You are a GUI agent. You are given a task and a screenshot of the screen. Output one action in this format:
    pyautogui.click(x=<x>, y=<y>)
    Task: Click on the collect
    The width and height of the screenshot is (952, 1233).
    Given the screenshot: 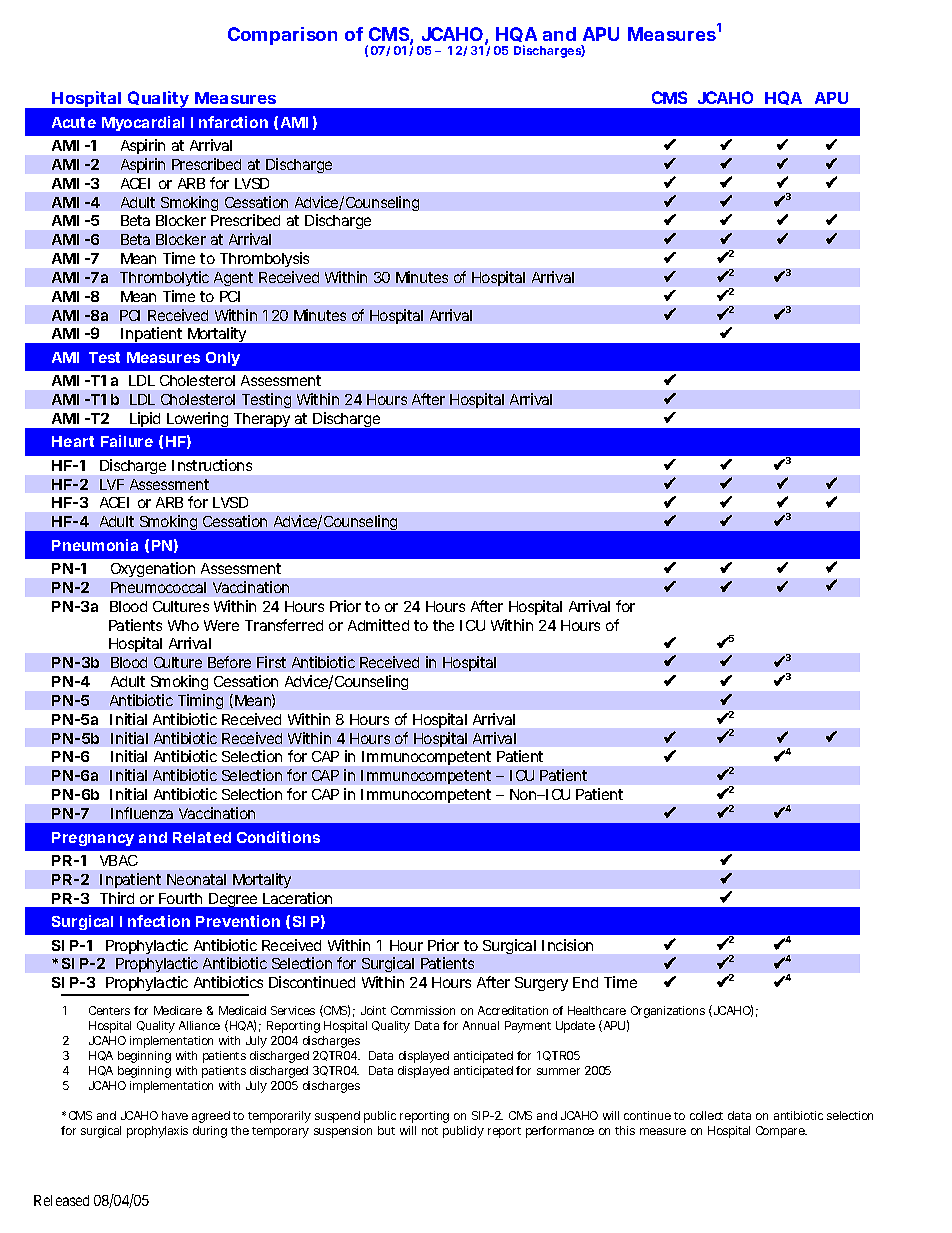 What is the action you would take?
    pyautogui.click(x=706, y=1115)
